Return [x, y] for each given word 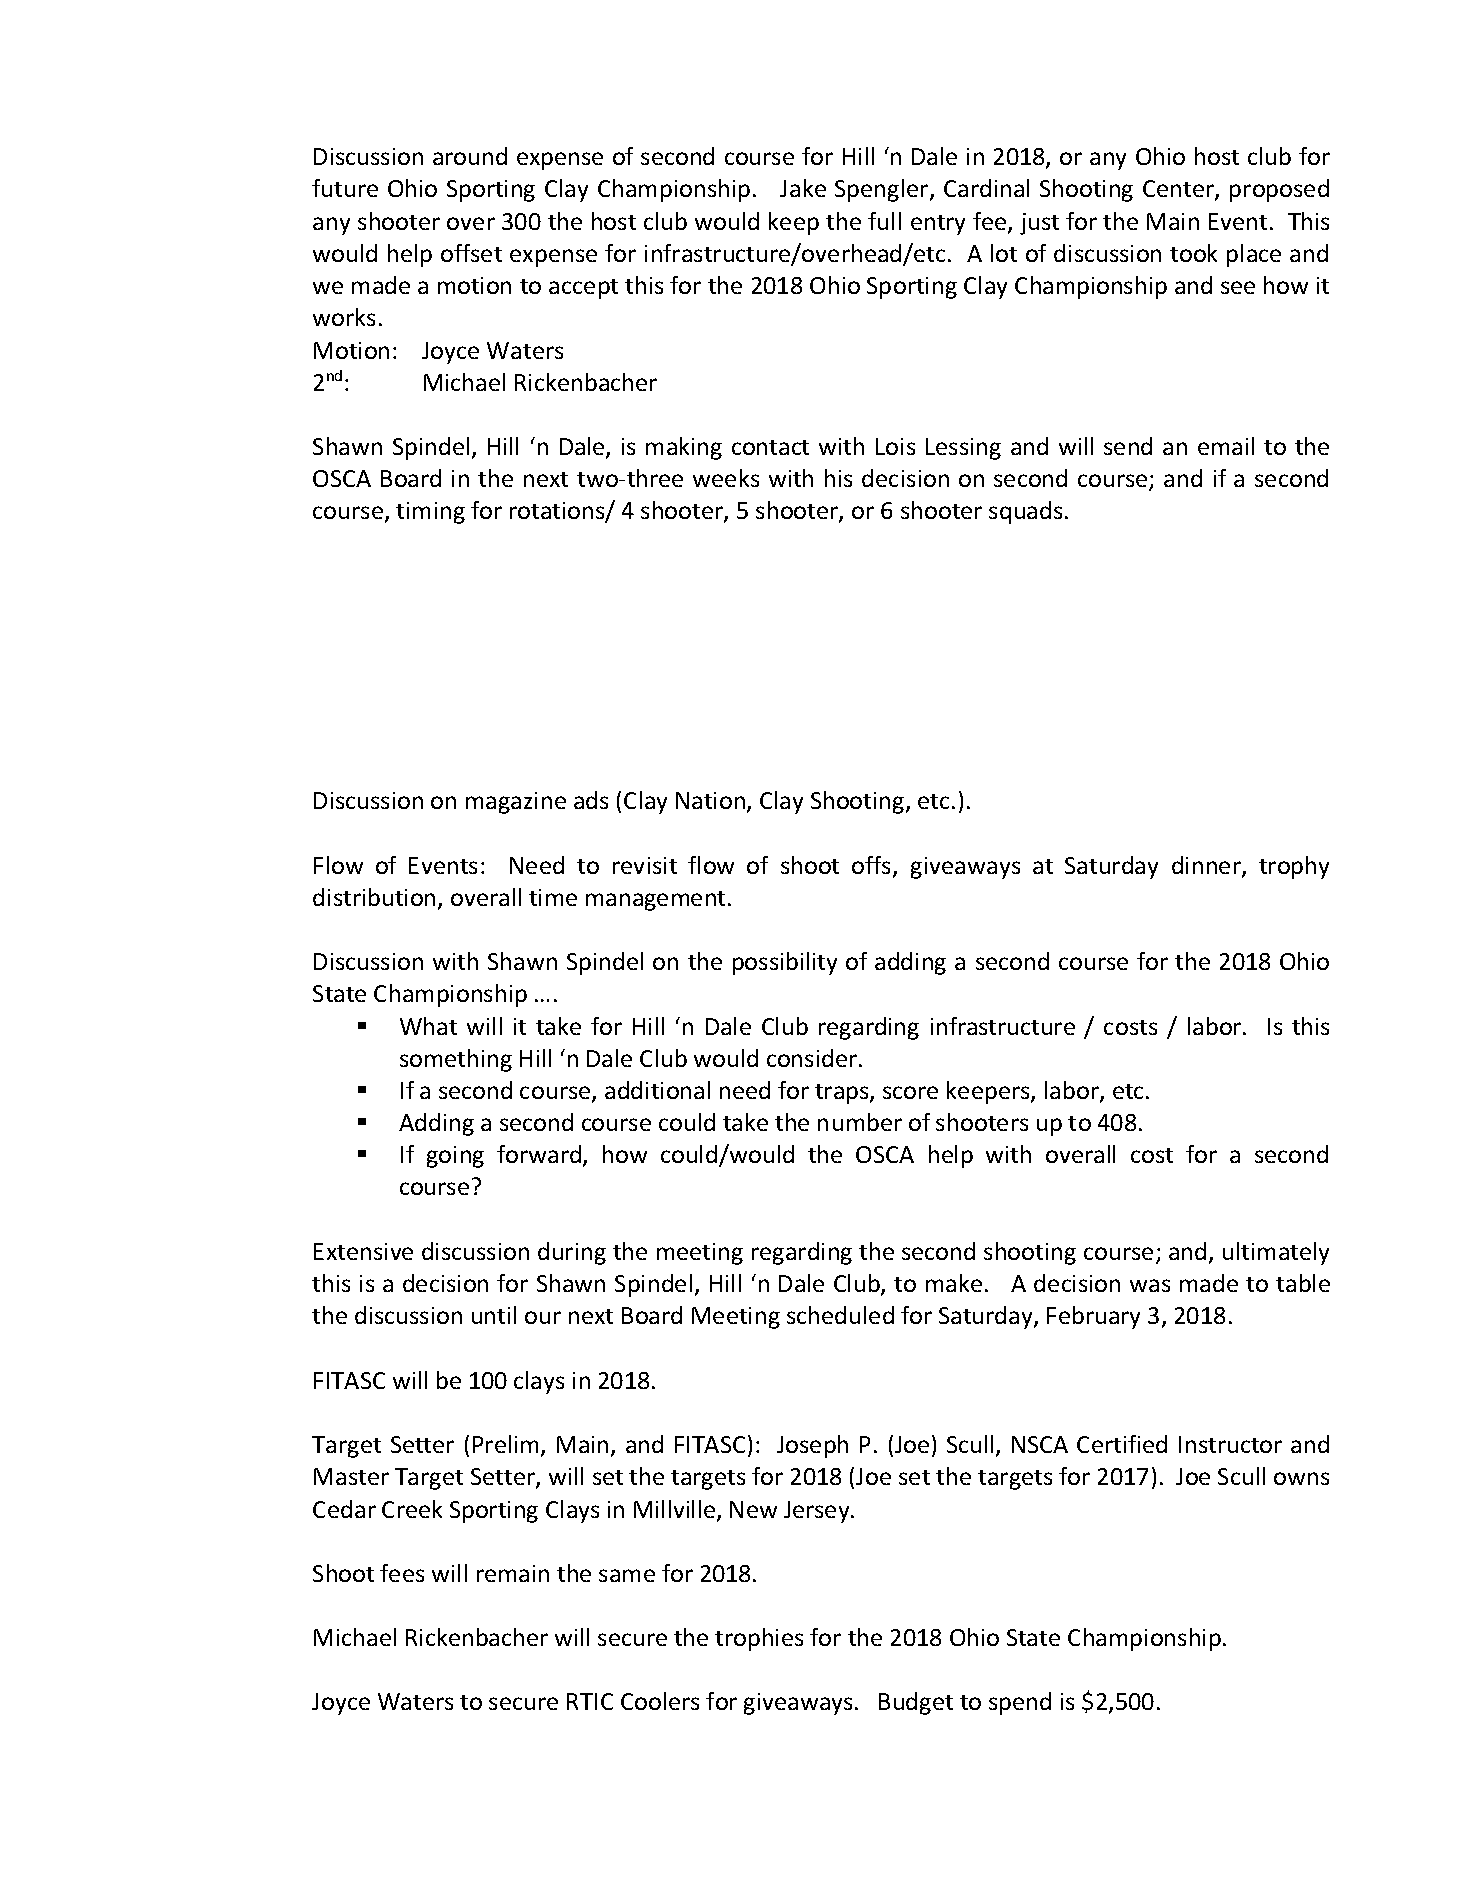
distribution [374, 897]
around [470, 156]
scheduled [840, 1315]
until [494, 1315]
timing [430, 513]
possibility [785, 963]
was [1150, 1285]
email [1226, 446]
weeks [726, 478]
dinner [1207, 866]
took [1193, 253]
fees [402, 1573]
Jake [803, 188]
